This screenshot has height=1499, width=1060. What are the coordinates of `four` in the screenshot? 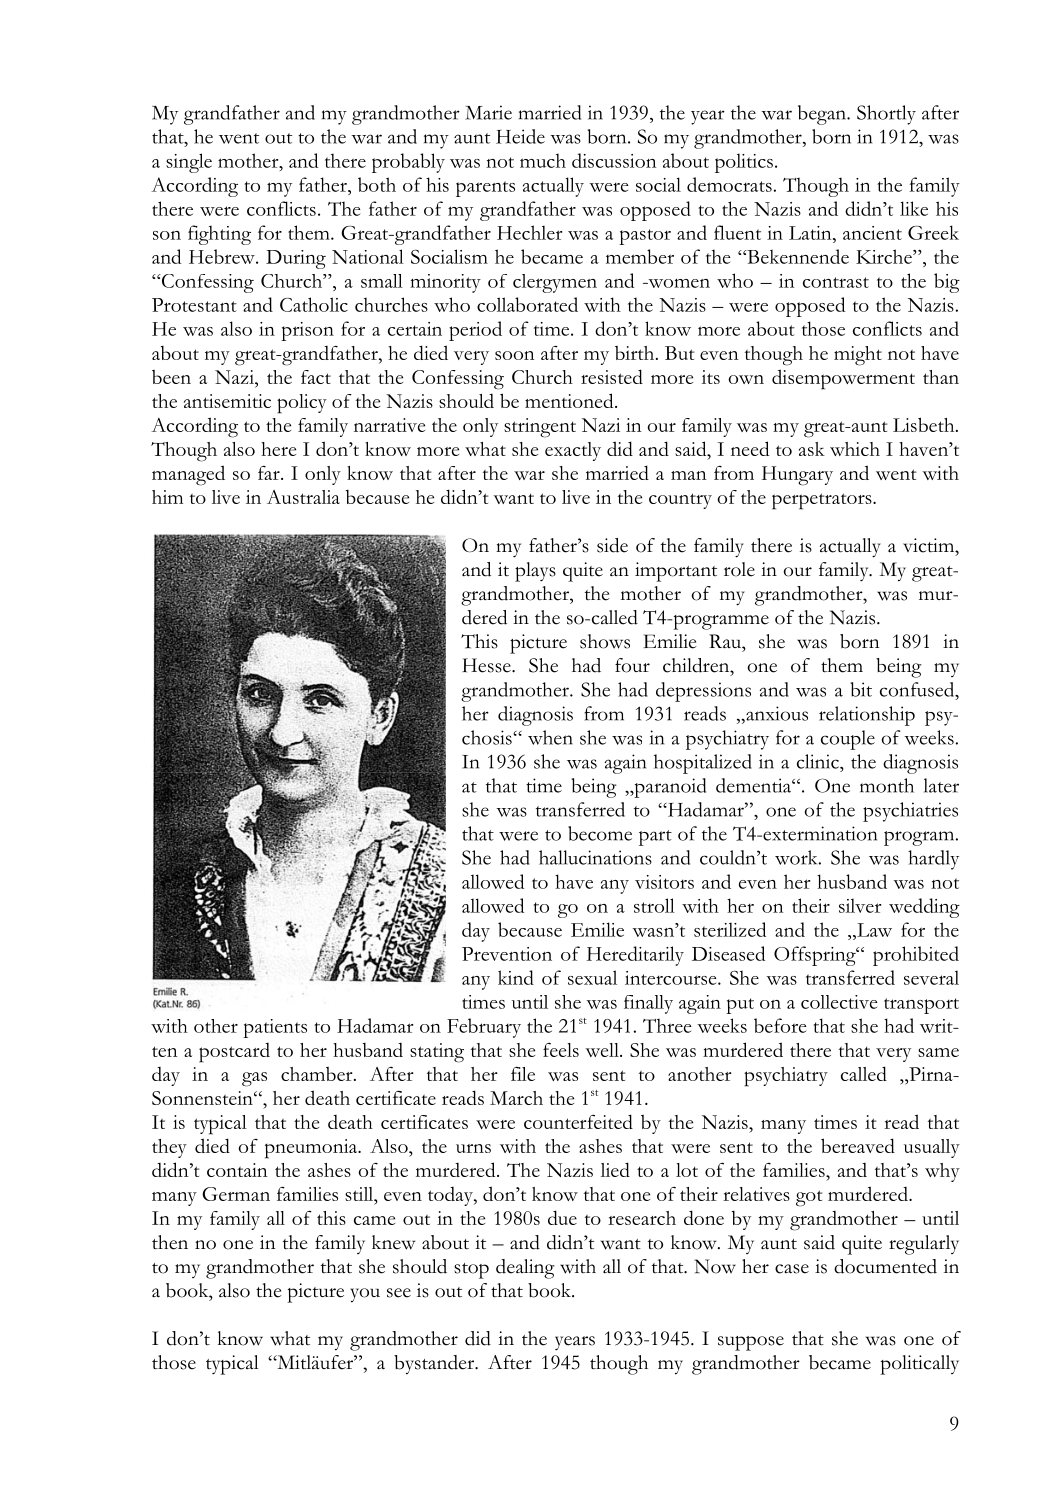 It's located at (632, 665).
